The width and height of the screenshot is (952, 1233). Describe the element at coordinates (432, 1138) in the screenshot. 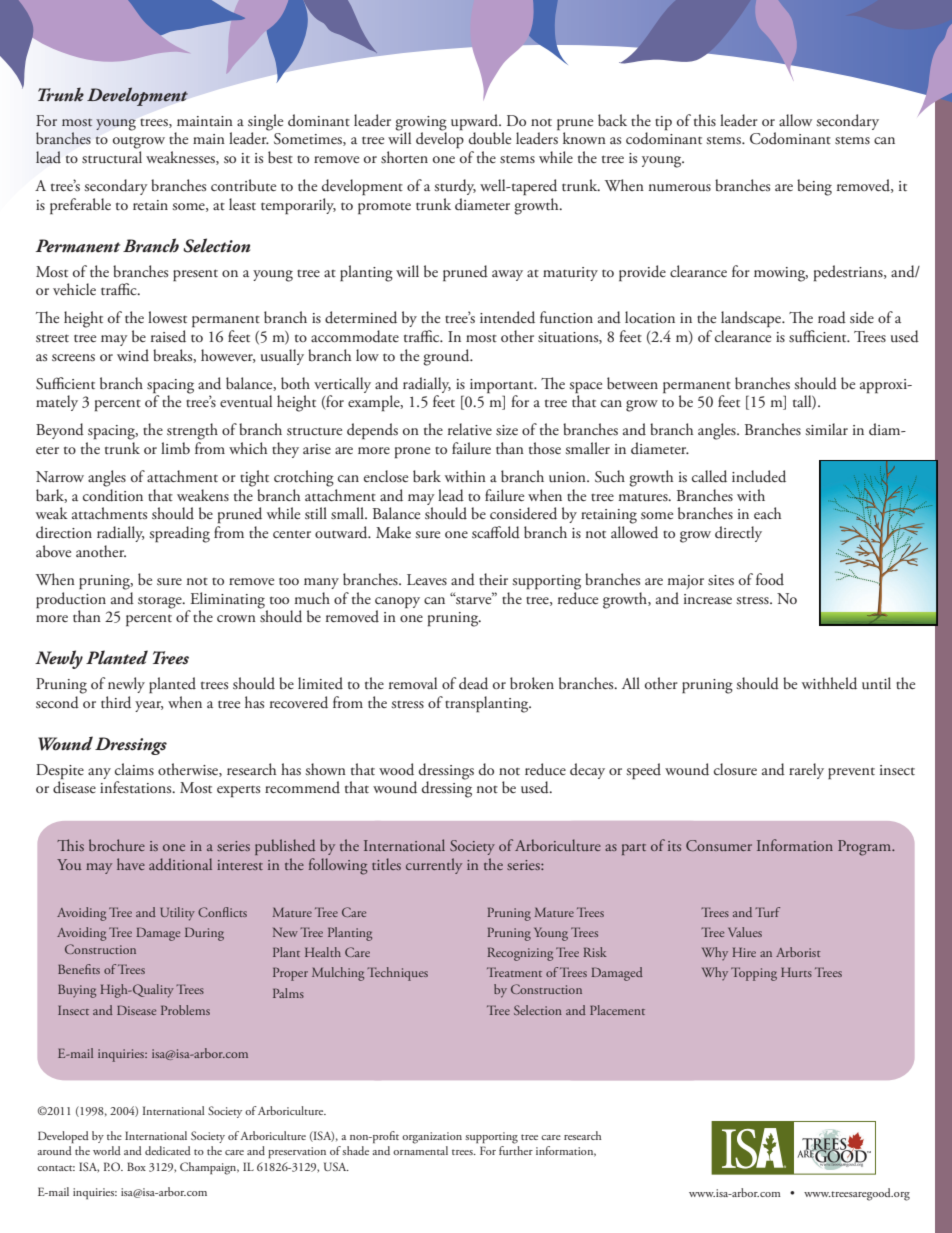

I see `organization` at that location.
